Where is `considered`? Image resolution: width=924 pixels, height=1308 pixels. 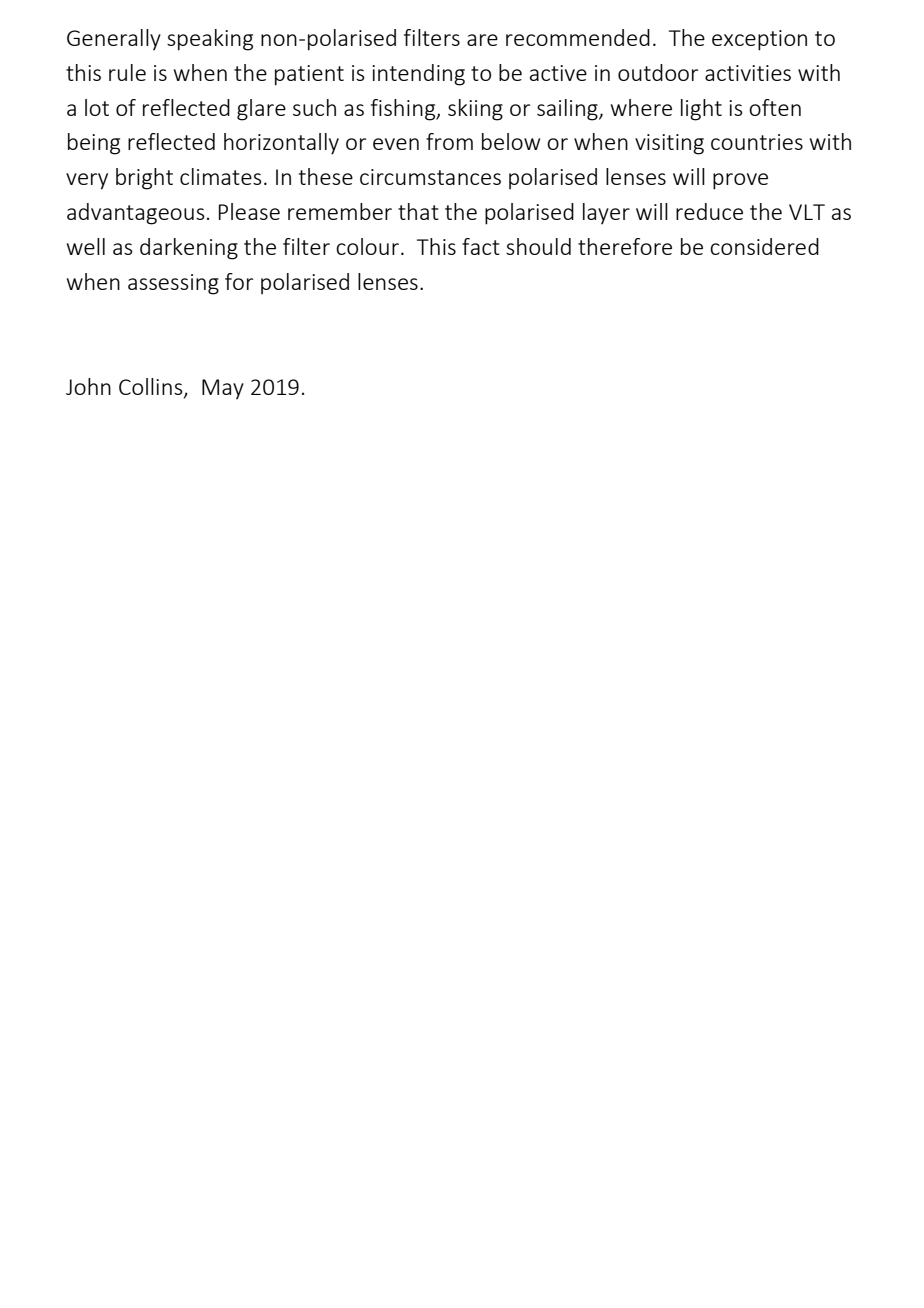
considered is located at coordinates (764, 246).
